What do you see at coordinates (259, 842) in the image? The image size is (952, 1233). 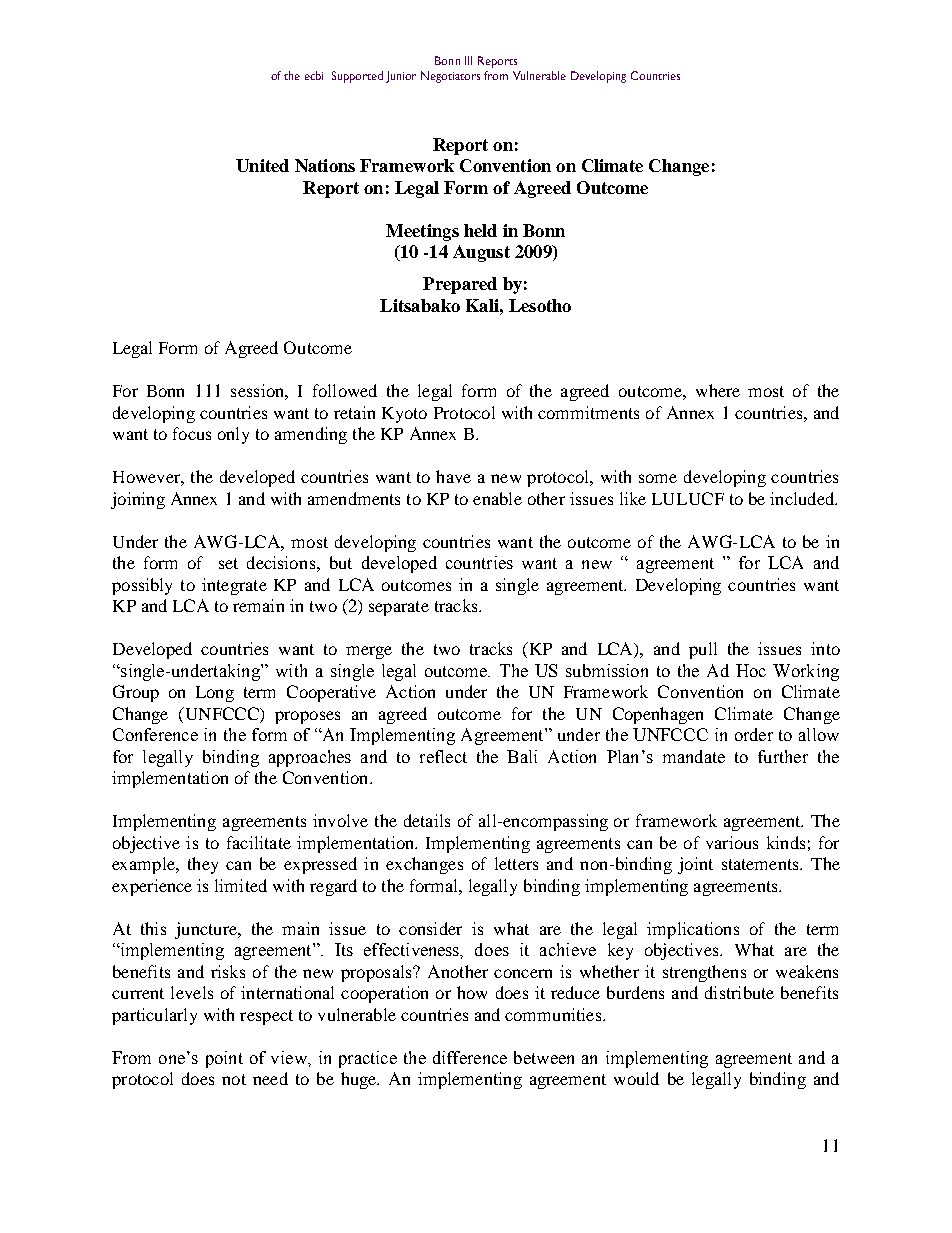 I see `facilitate` at bounding box center [259, 842].
